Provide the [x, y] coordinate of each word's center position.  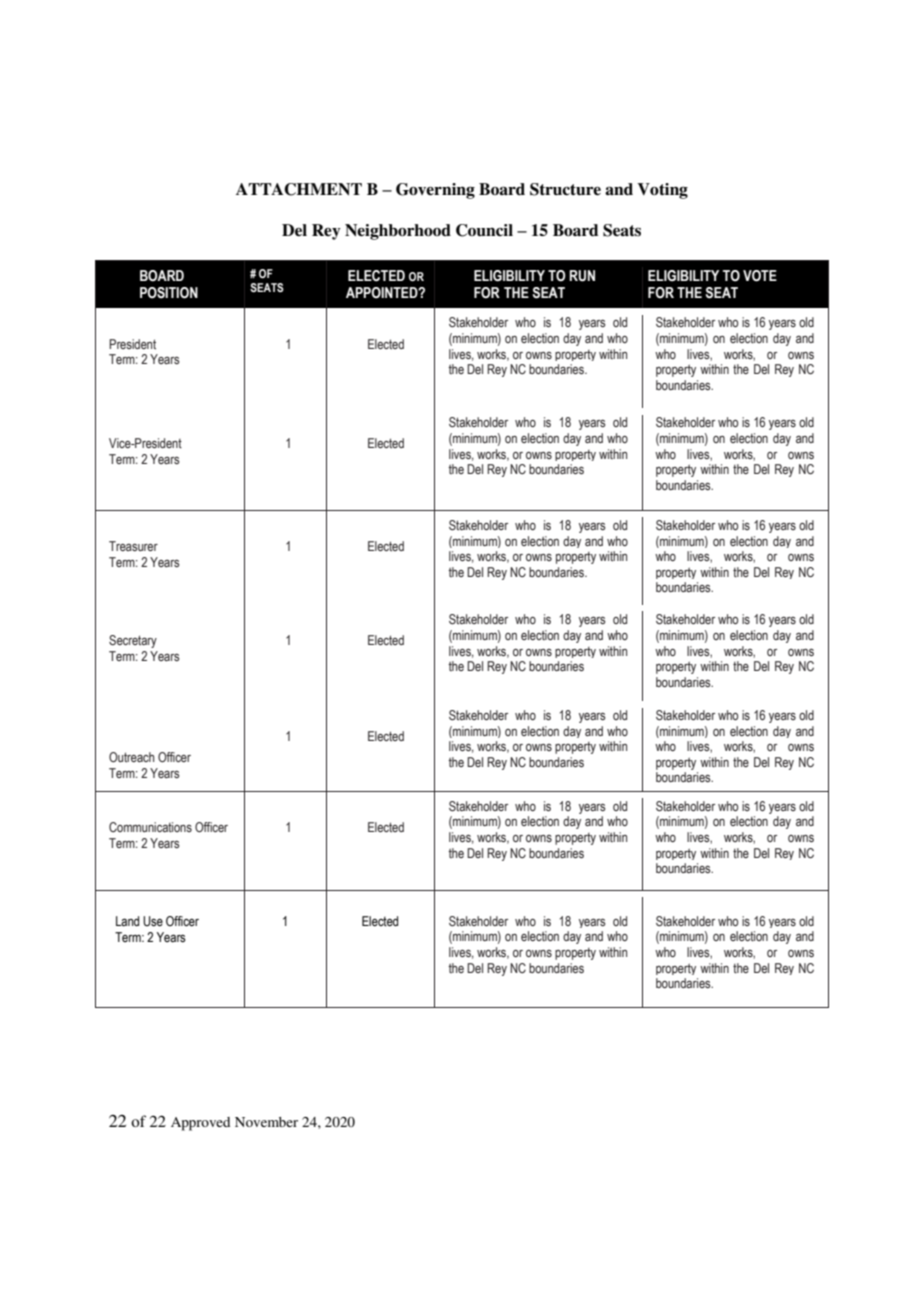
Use [153, 921]
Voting [662, 191]
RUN [582, 276]
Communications [150, 827]
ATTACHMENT [299, 189]
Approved [200, 1124]
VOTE [760, 276]
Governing [435, 191]
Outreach [131, 757]
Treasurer [133, 546]
